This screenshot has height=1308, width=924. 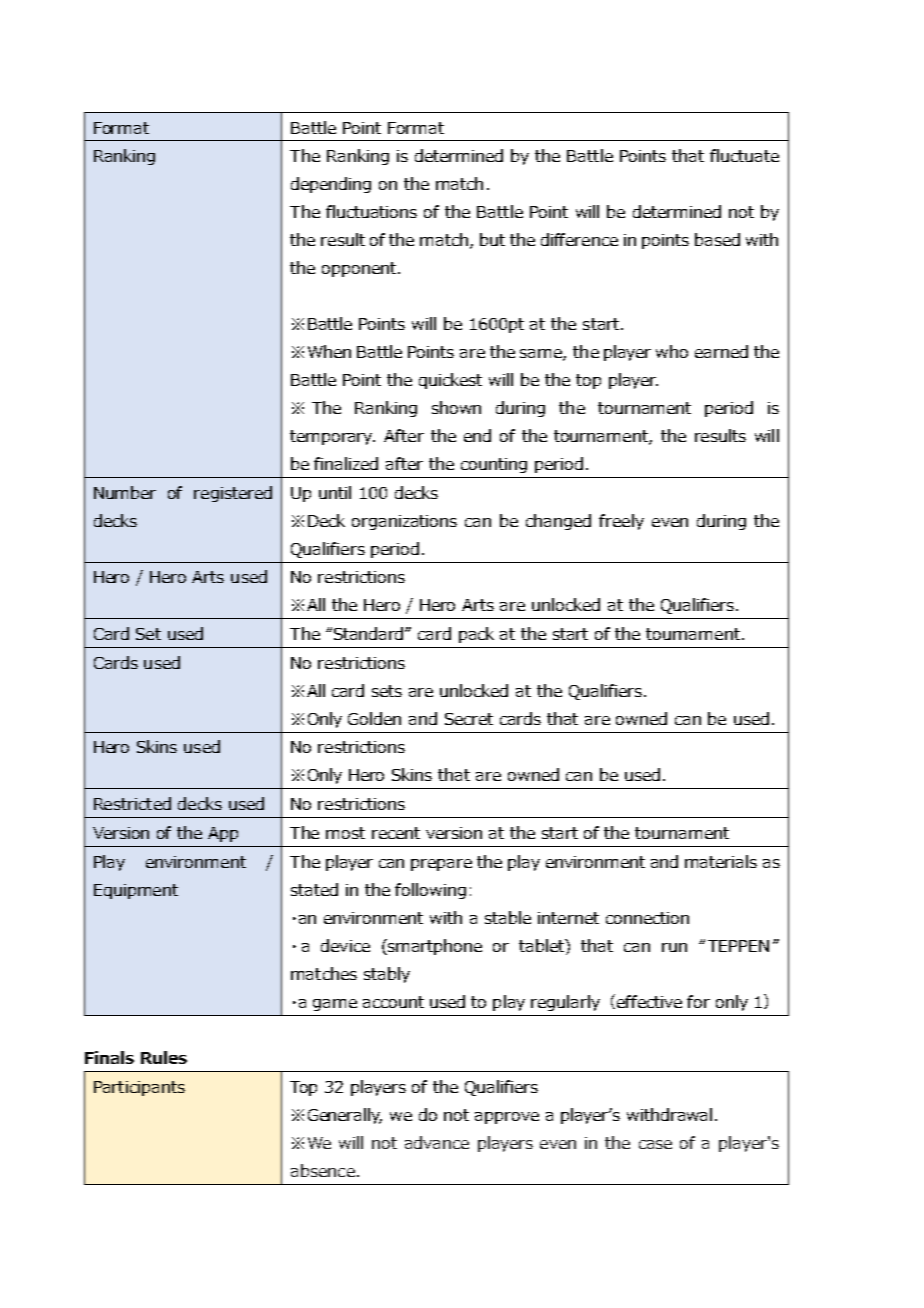 What do you see at coordinates (371, 211) in the screenshot?
I see `fluctuations` at bounding box center [371, 211].
